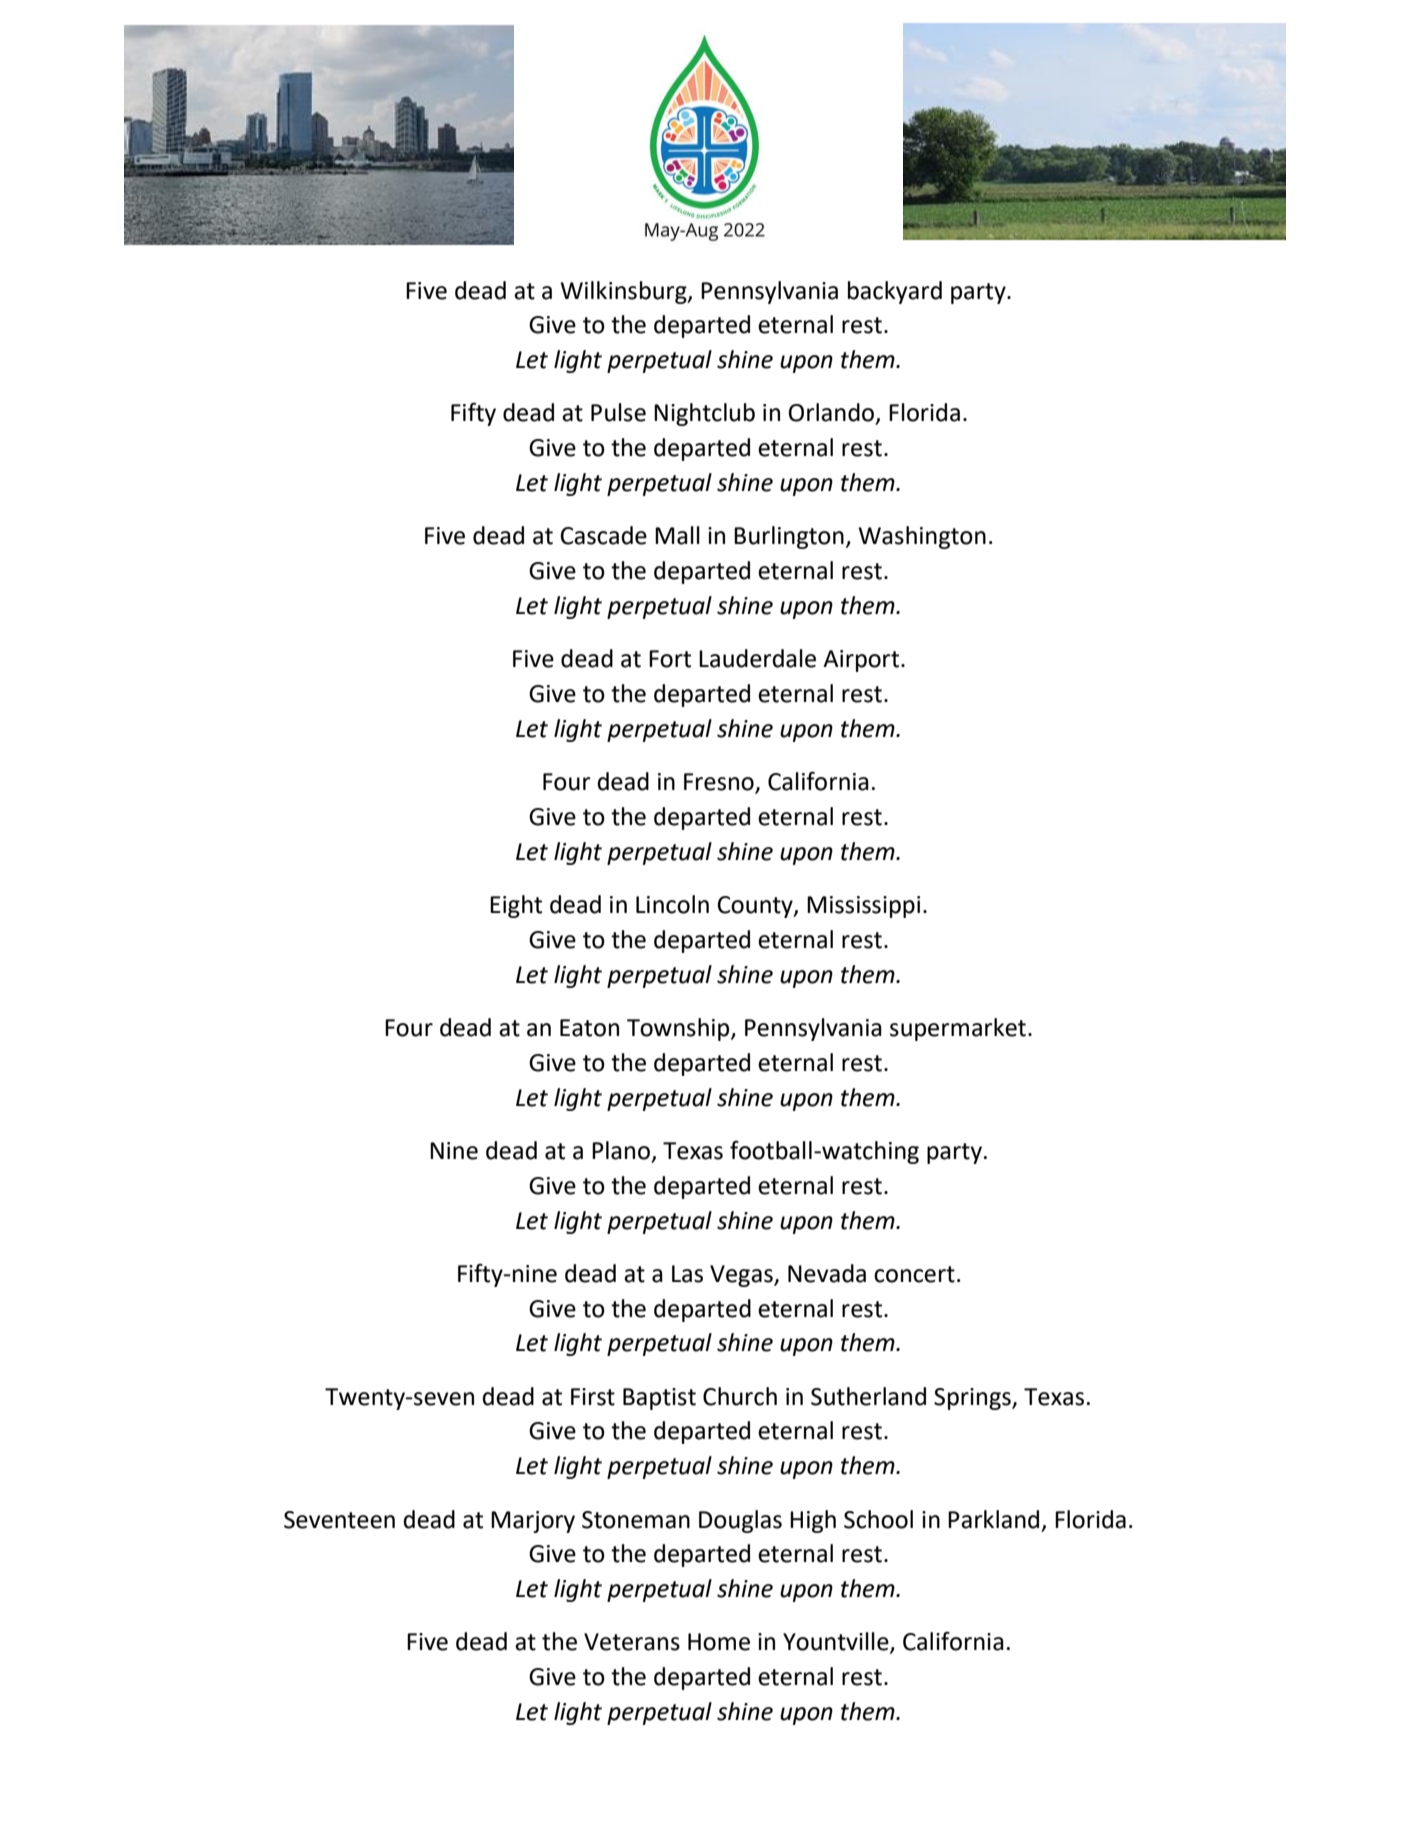  What do you see at coordinates (618, 412) in the screenshot?
I see `Pulse` at bounding box center [618, 412].
